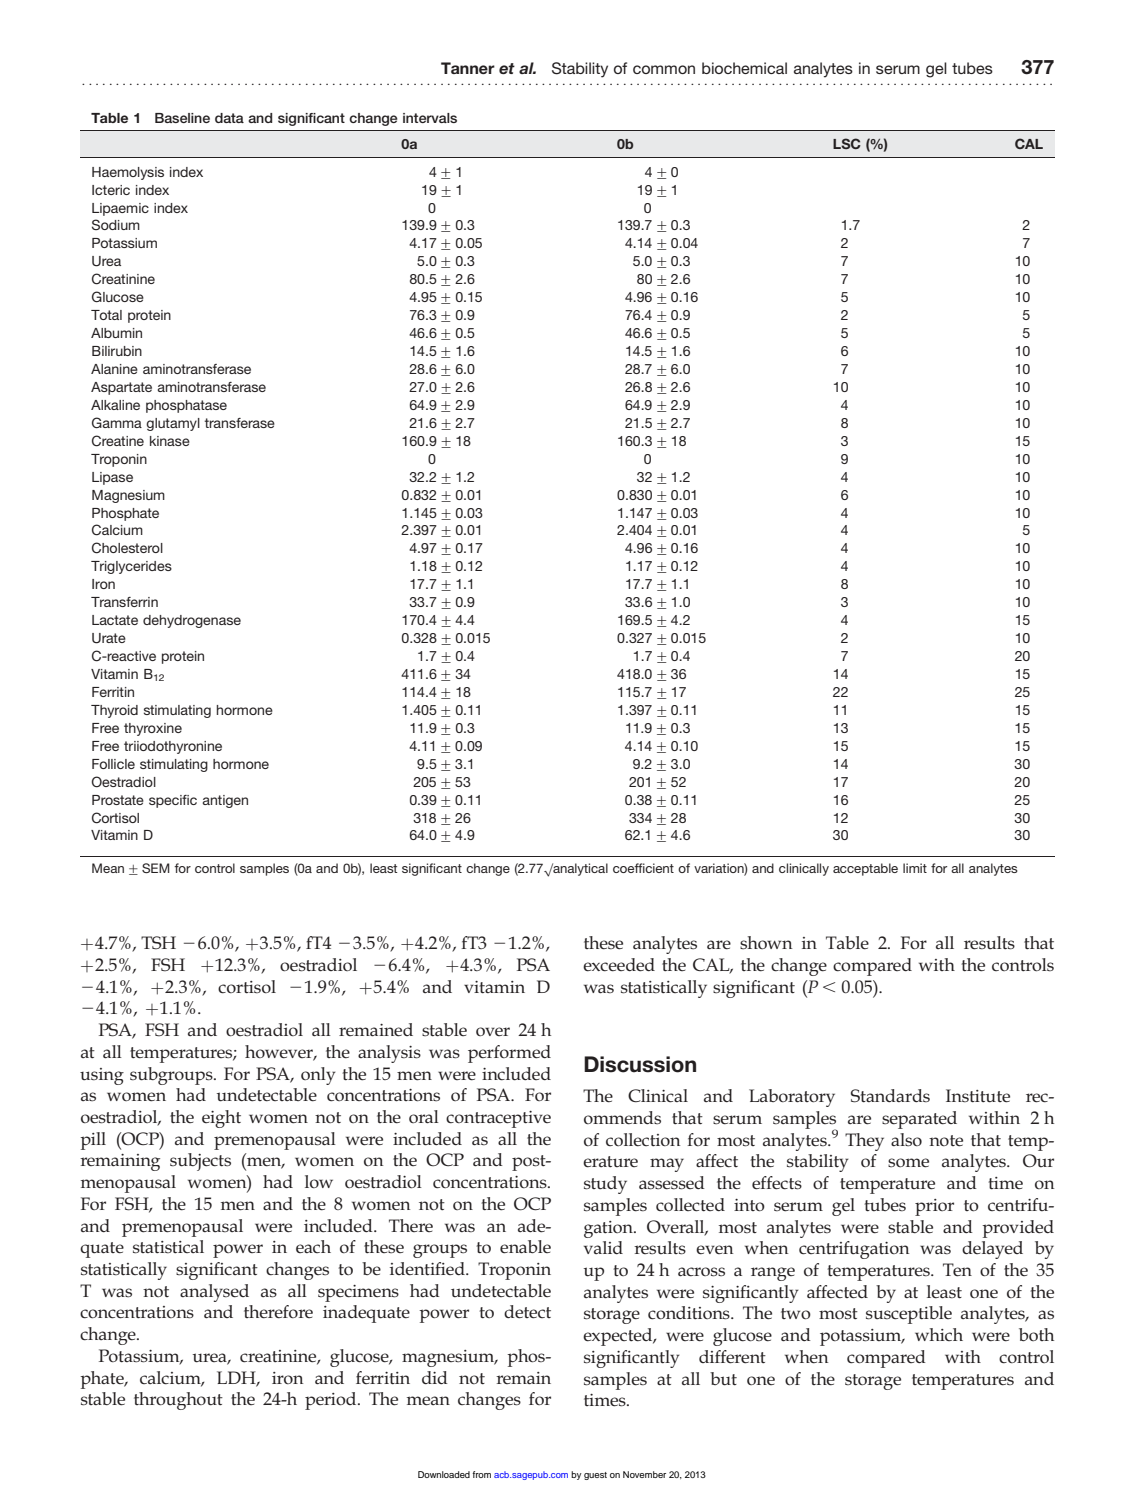 This screenshot has width=1124, height=1499. What do you see at coordinates (221, 1119) in the screenshot?
I see `eight` at bounding box center [221, 1119].
